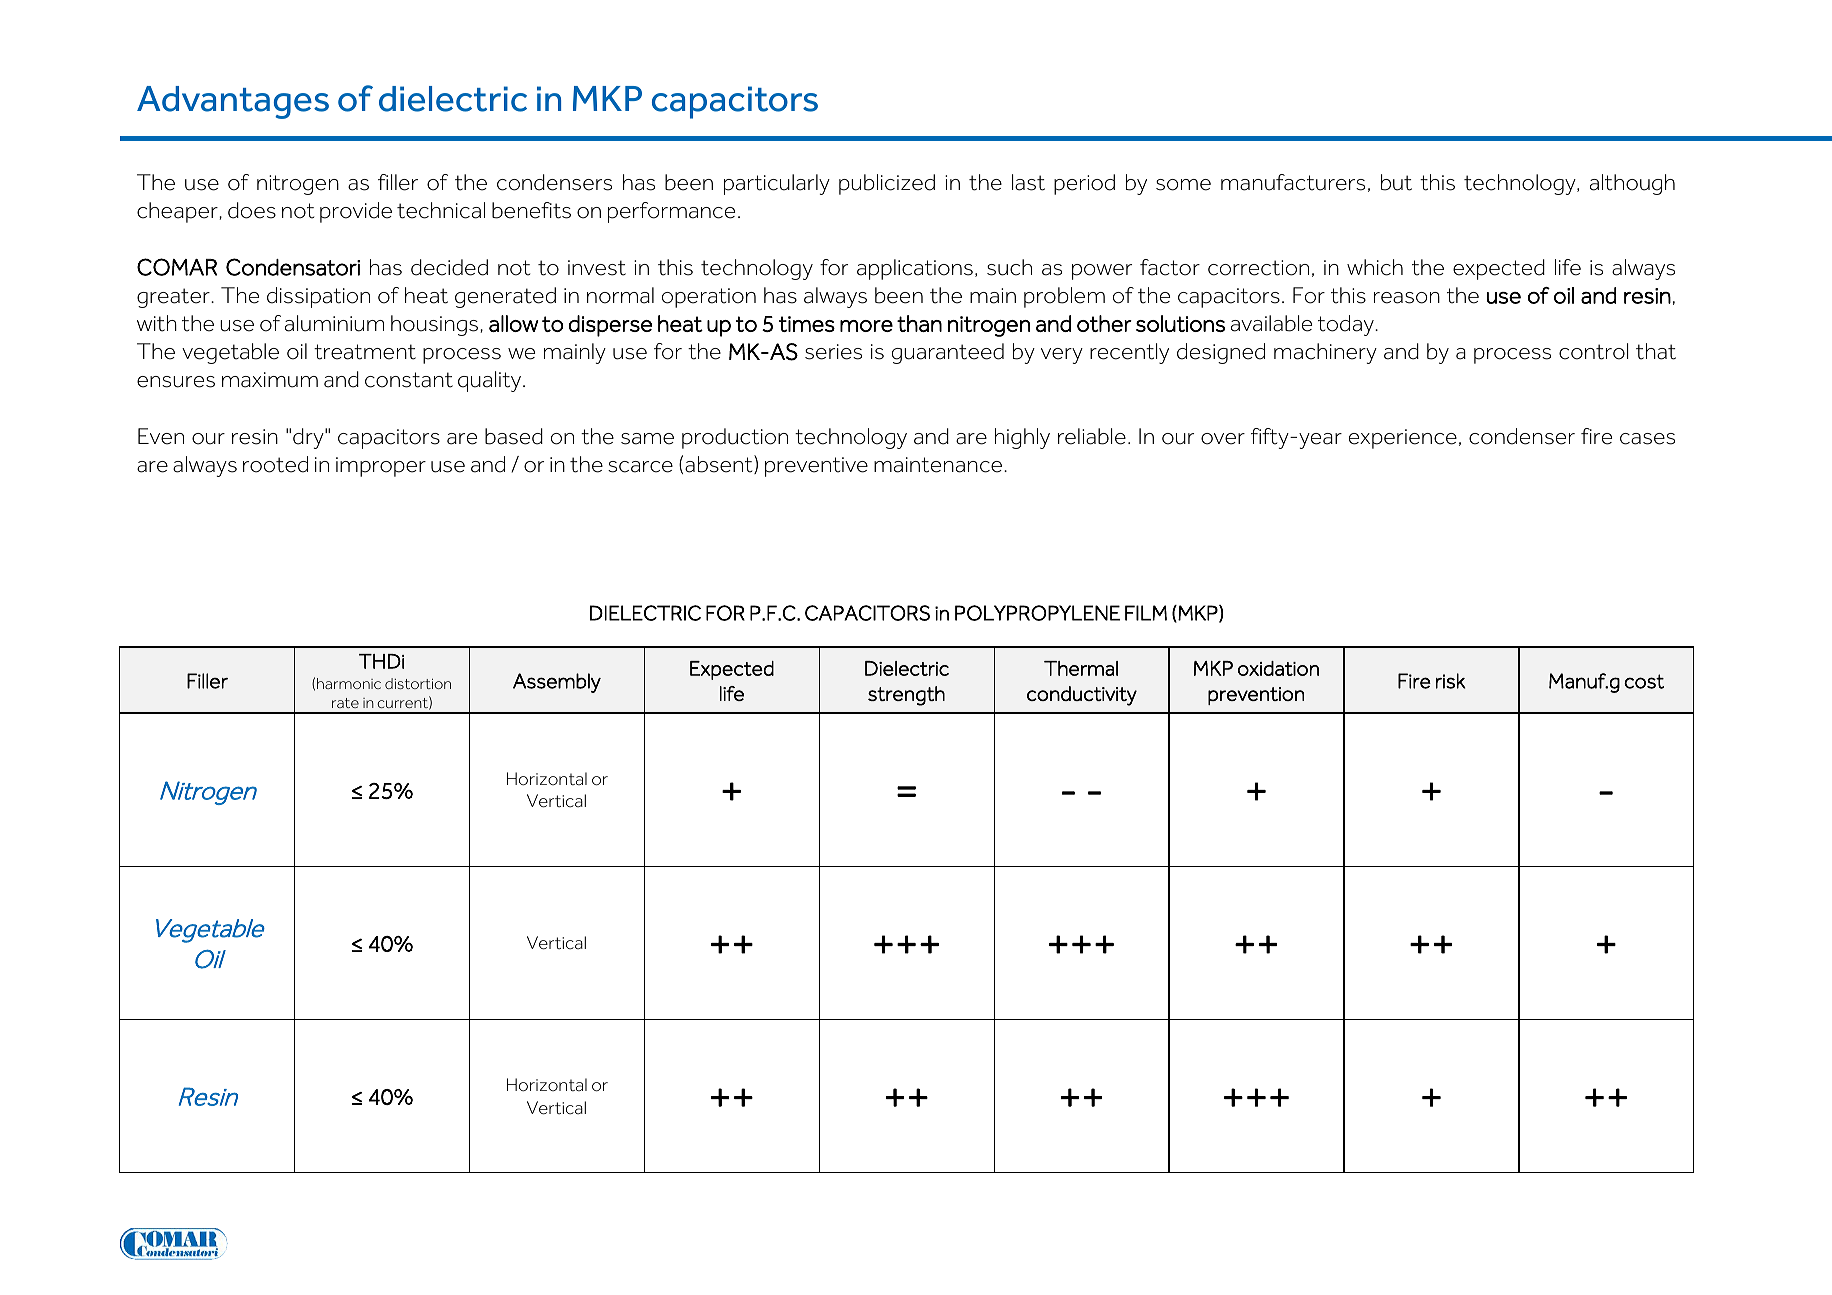  I want to click on applications, so click(915, 269).
